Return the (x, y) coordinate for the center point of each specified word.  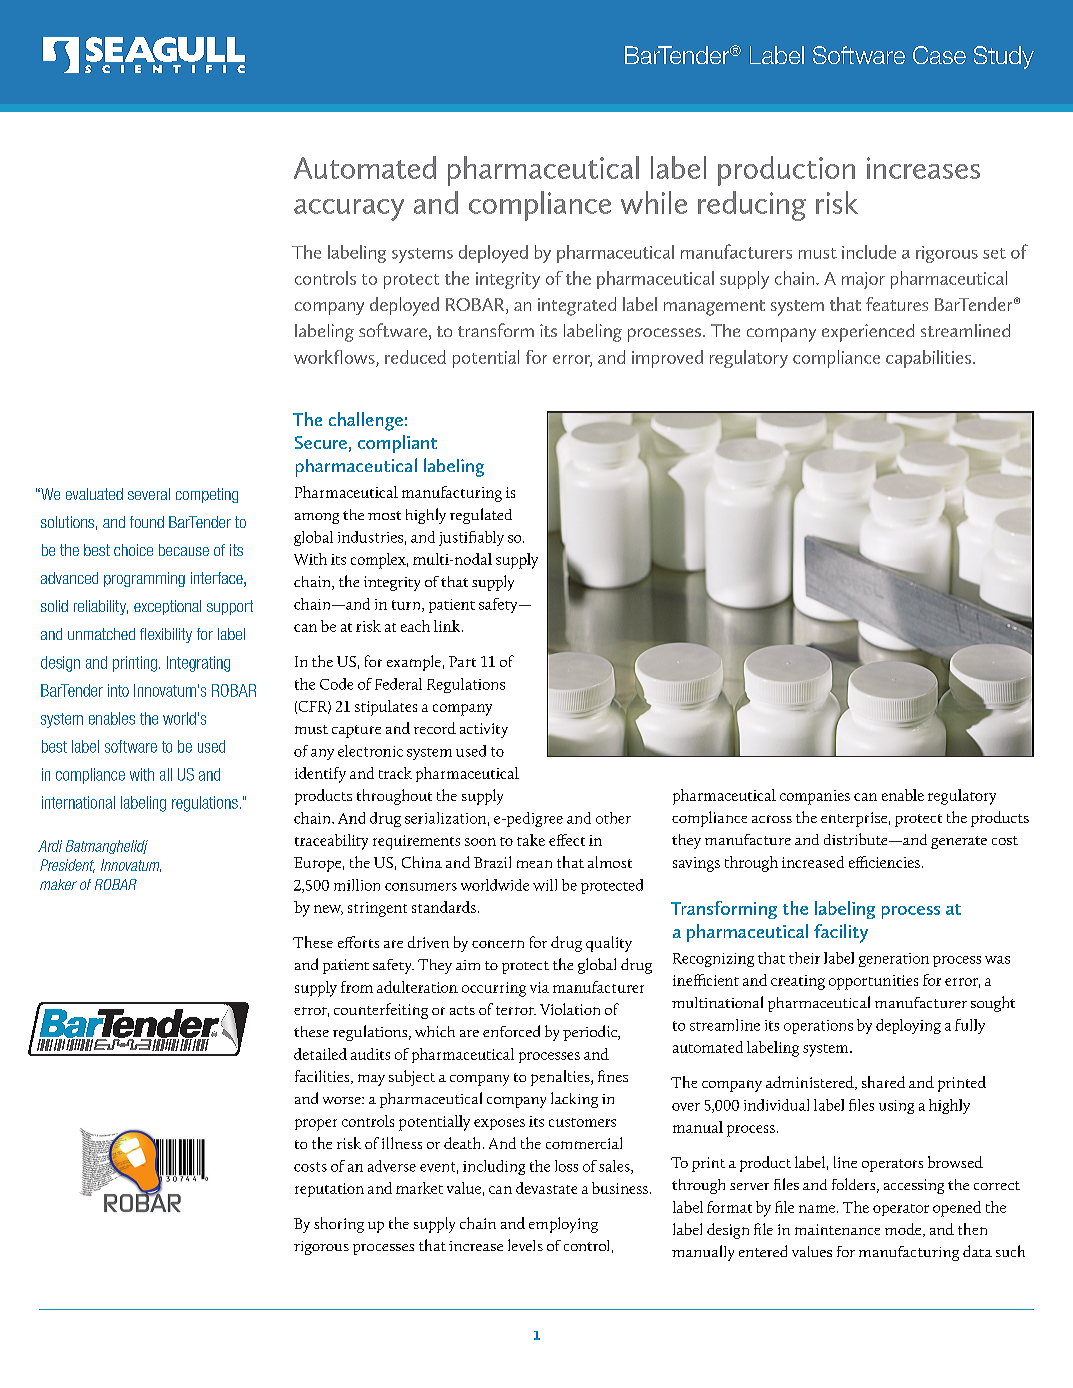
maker (58, 884)
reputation (329, 1190)
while (654, 202)
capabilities (928, 359)
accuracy (349, 210)
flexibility (166, 635)
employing (563, 1225)
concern (498, 944)
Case (939, 55)
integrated (577, 306)
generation (894, 960)
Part (462, 661)
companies (815, 797)
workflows (334, 357)
